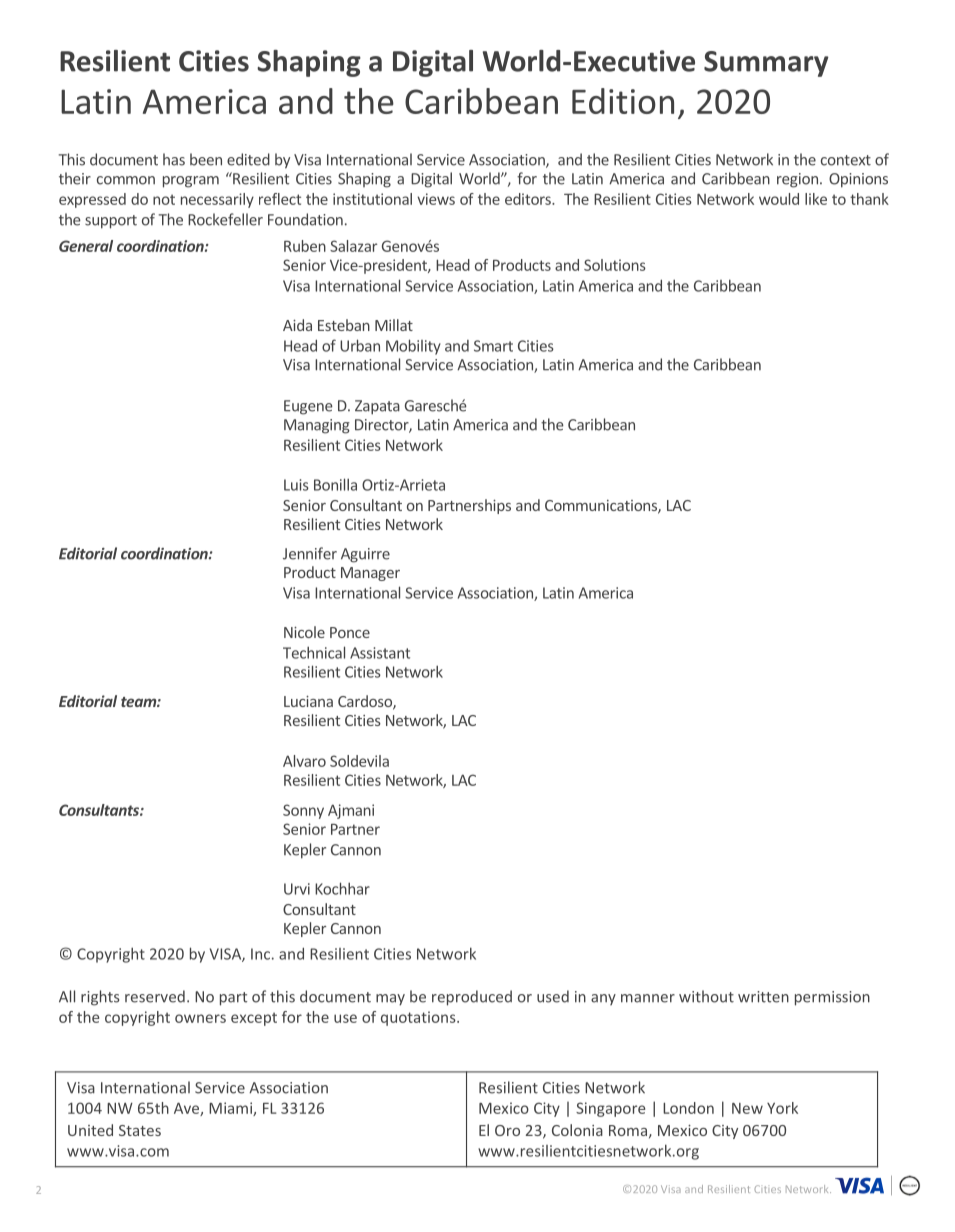 The height and width of the document is (1232, 955). I want to click on Manager, so click(370, 574).
